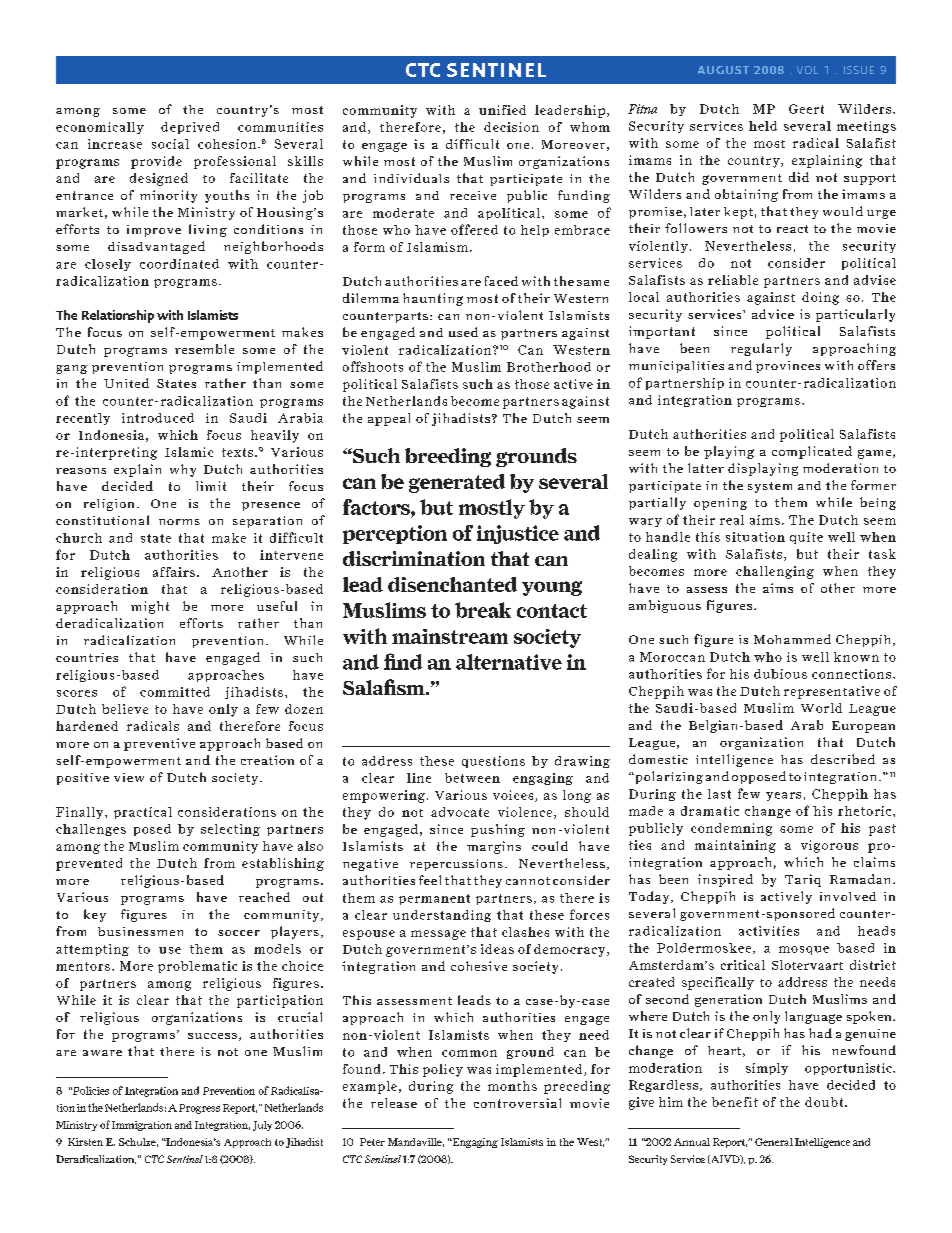 This screenshot has width=952, height=1233. Describe the element at coordinates (792, 639) in the screenshot. I see `Mohammed` at that location.
